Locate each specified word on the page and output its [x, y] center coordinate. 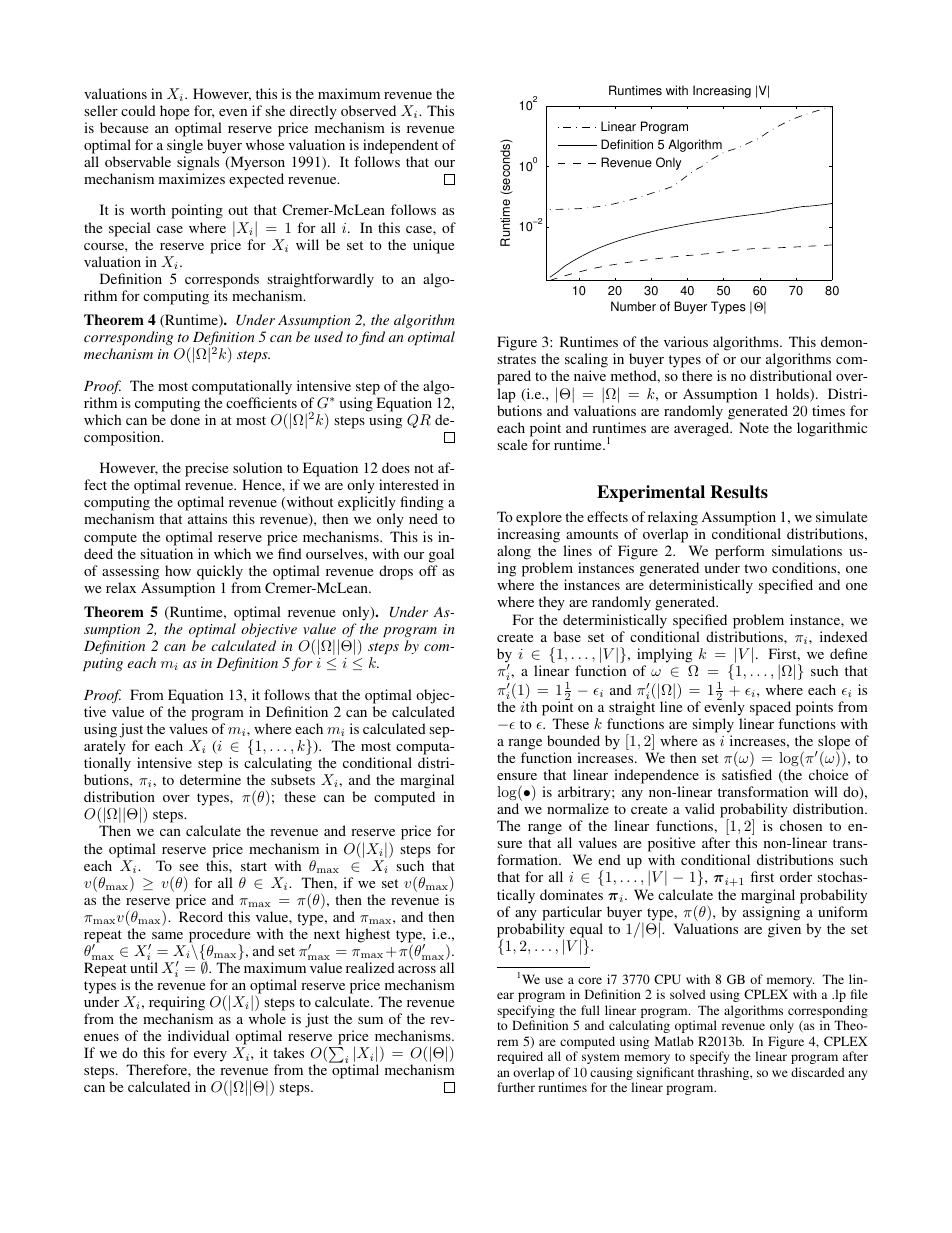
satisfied [747, 774]
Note [754, 427]
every [210, 1058]
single [185, 148]
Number [633, 306]
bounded [573, 740]
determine [210, 779]
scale [512, 444]
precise [206, 469]
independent [400, 148]
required [520, 1057]
